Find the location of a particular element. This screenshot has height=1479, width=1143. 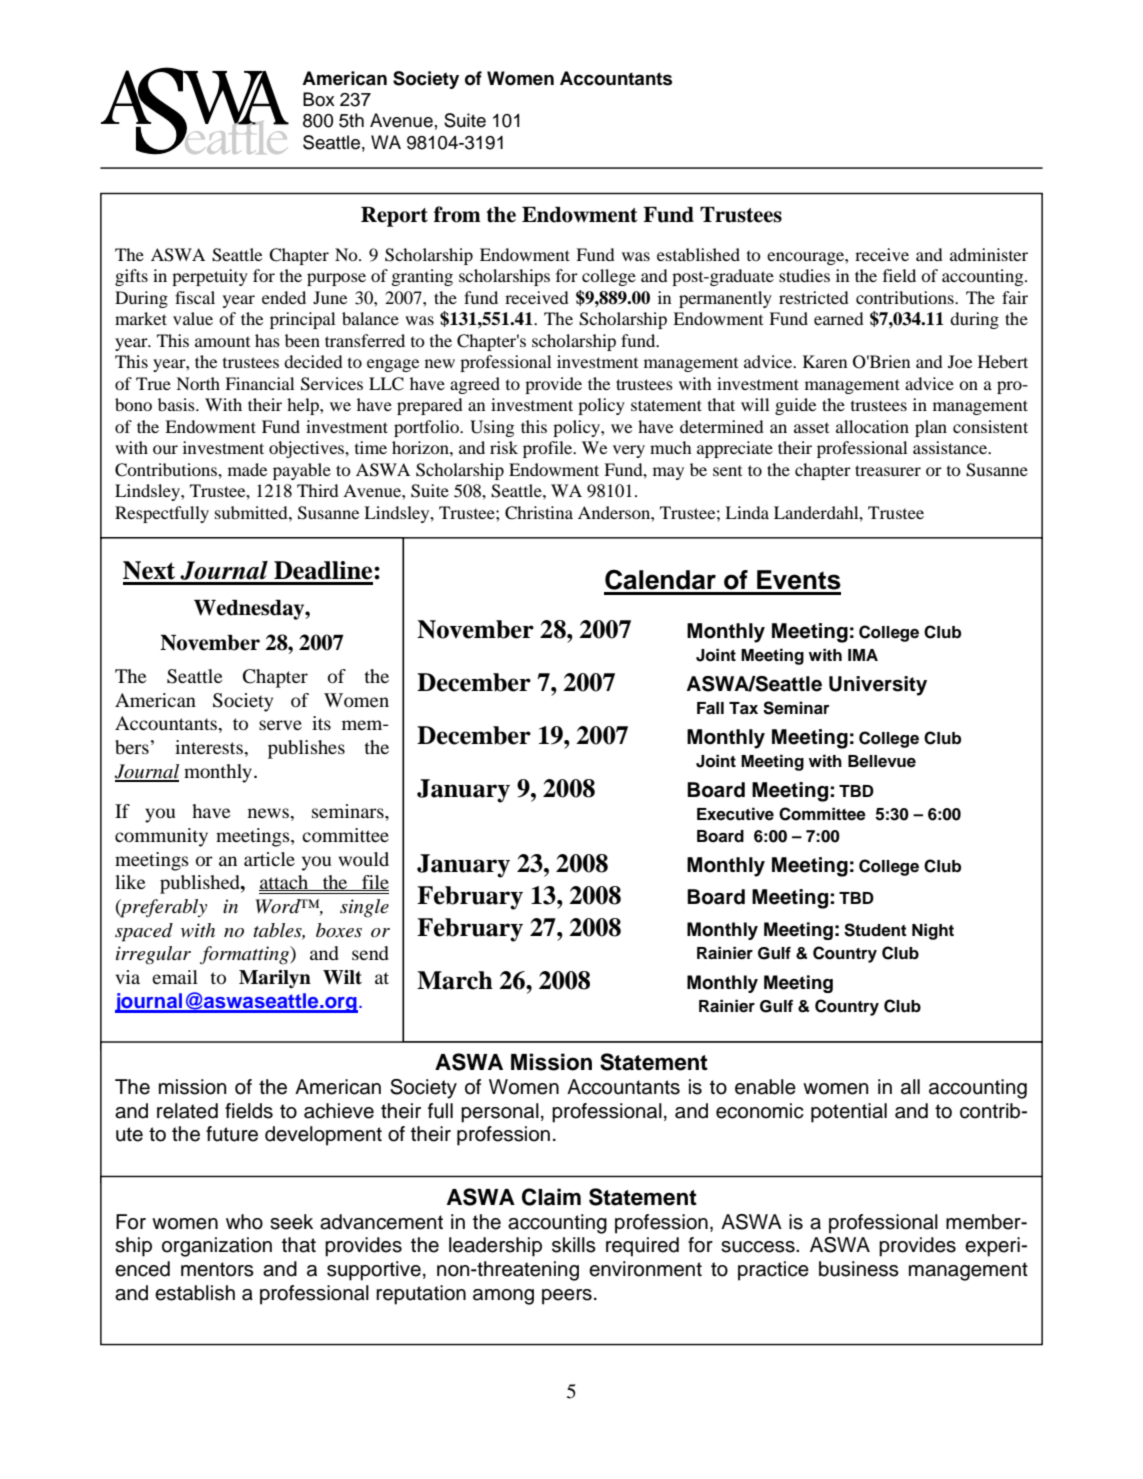

personal is located at coordinates (500, 1113).
